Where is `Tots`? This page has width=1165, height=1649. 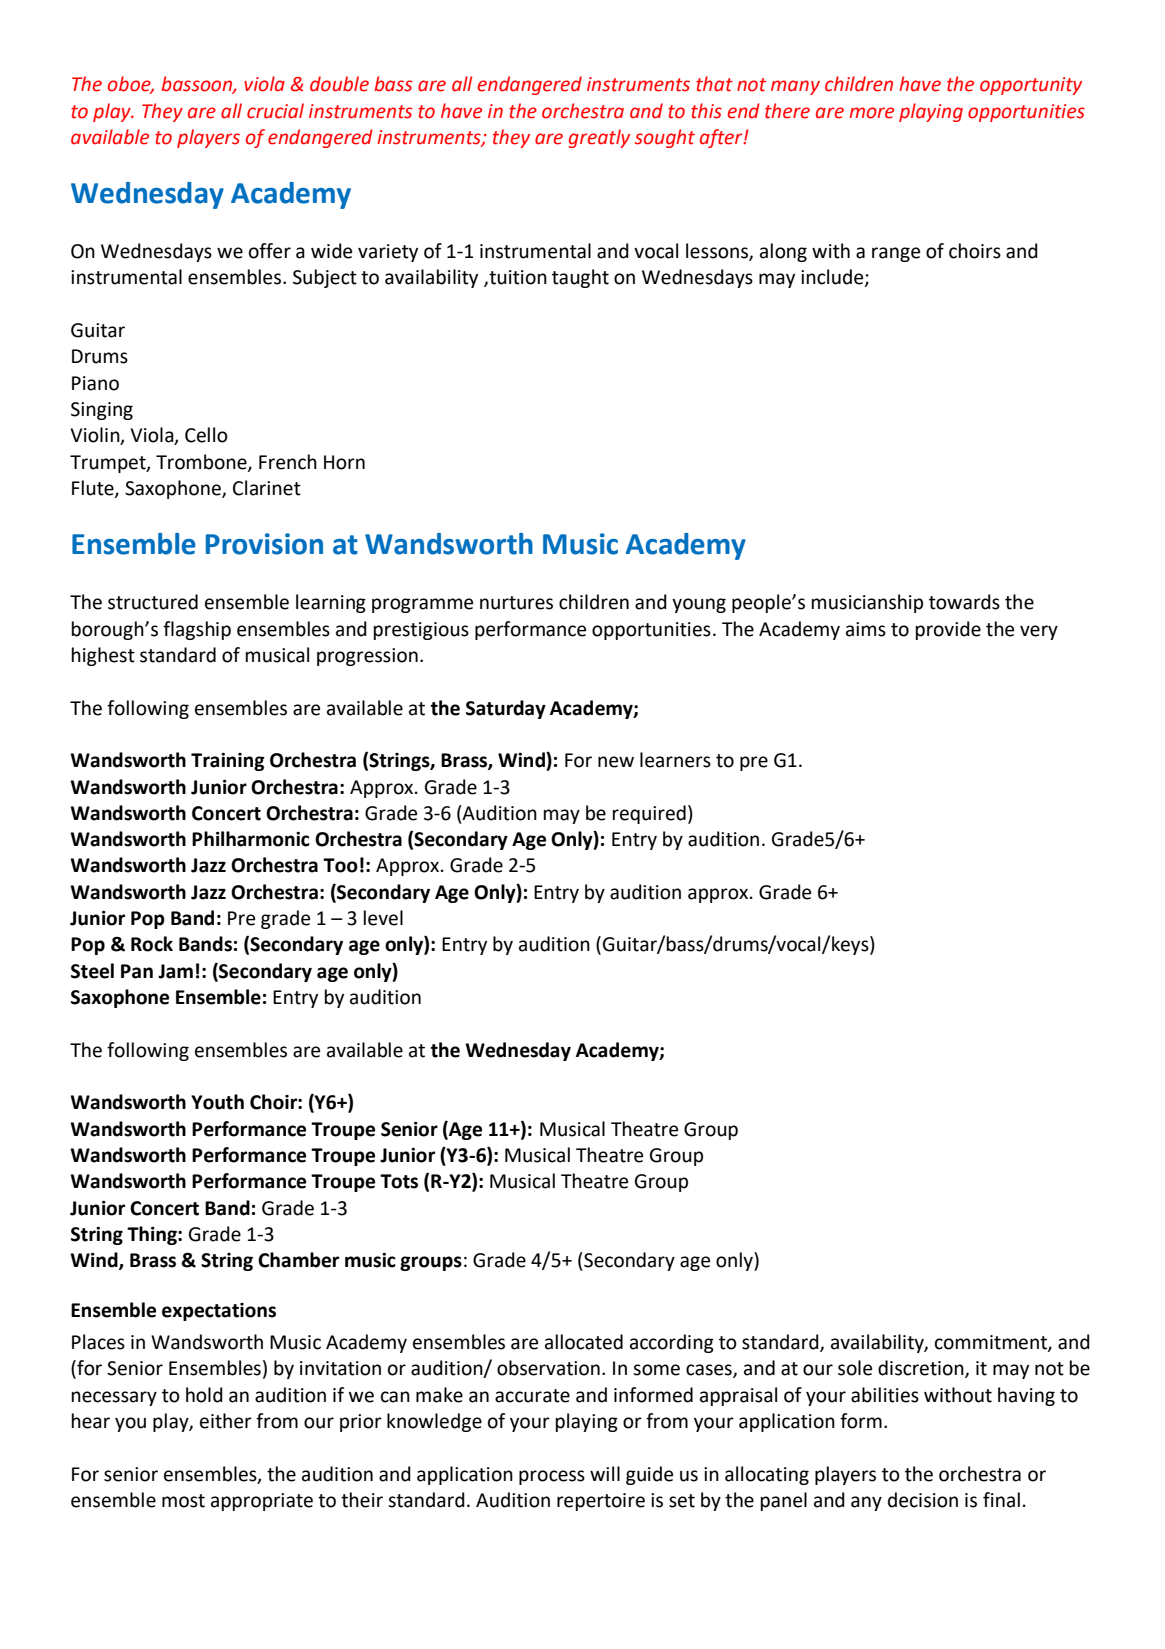 Tots is located at coordinates (399, 1181).
